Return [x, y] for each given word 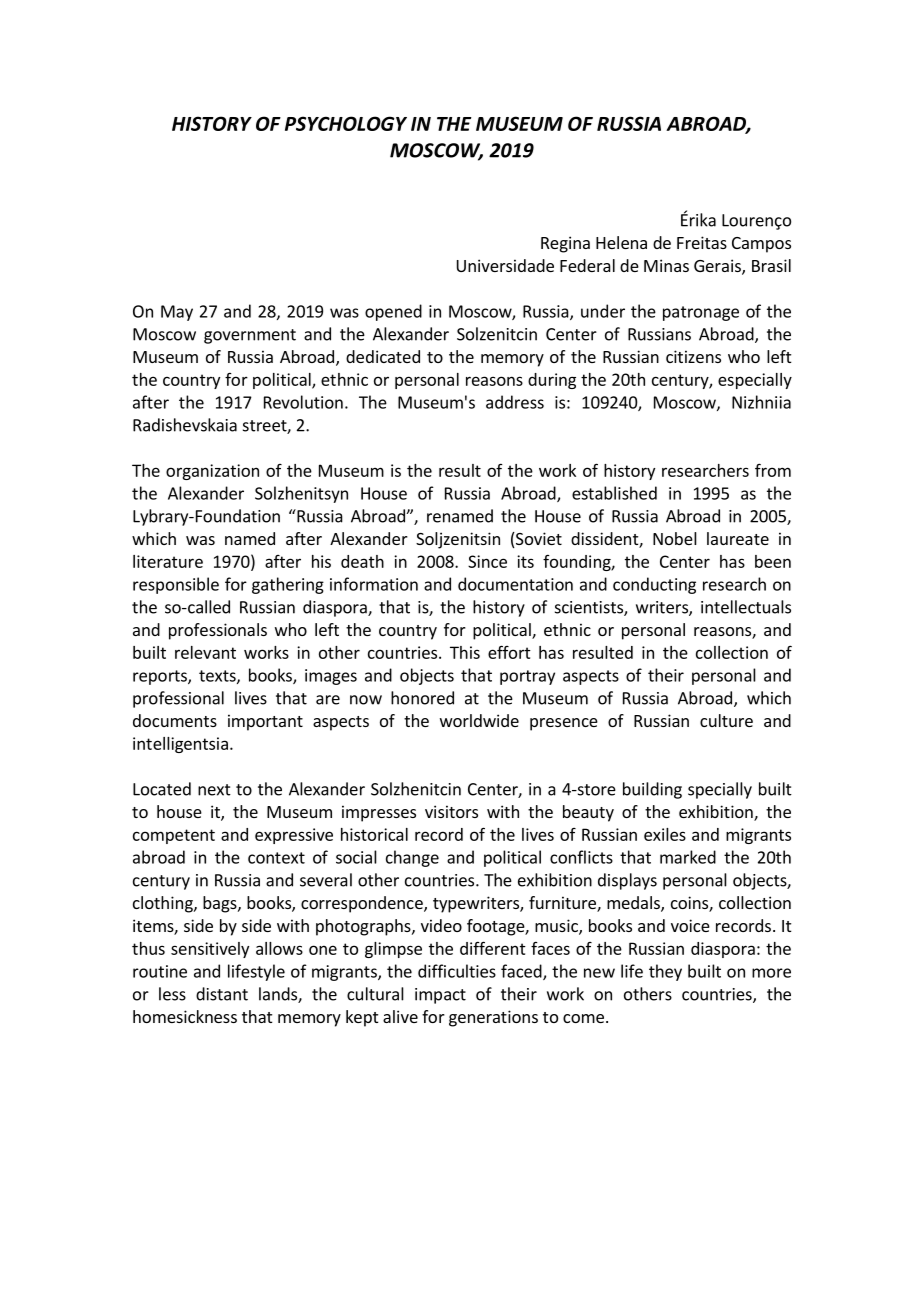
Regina [565, 244]
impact [440, 996]
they [665, 972]
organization [212, 472]
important [265, 722]
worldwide [479, 720]
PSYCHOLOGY [346, 123]
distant [222, 994]
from [773, 470]
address [515, 402]
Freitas [702, 242]
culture [726, 720]
